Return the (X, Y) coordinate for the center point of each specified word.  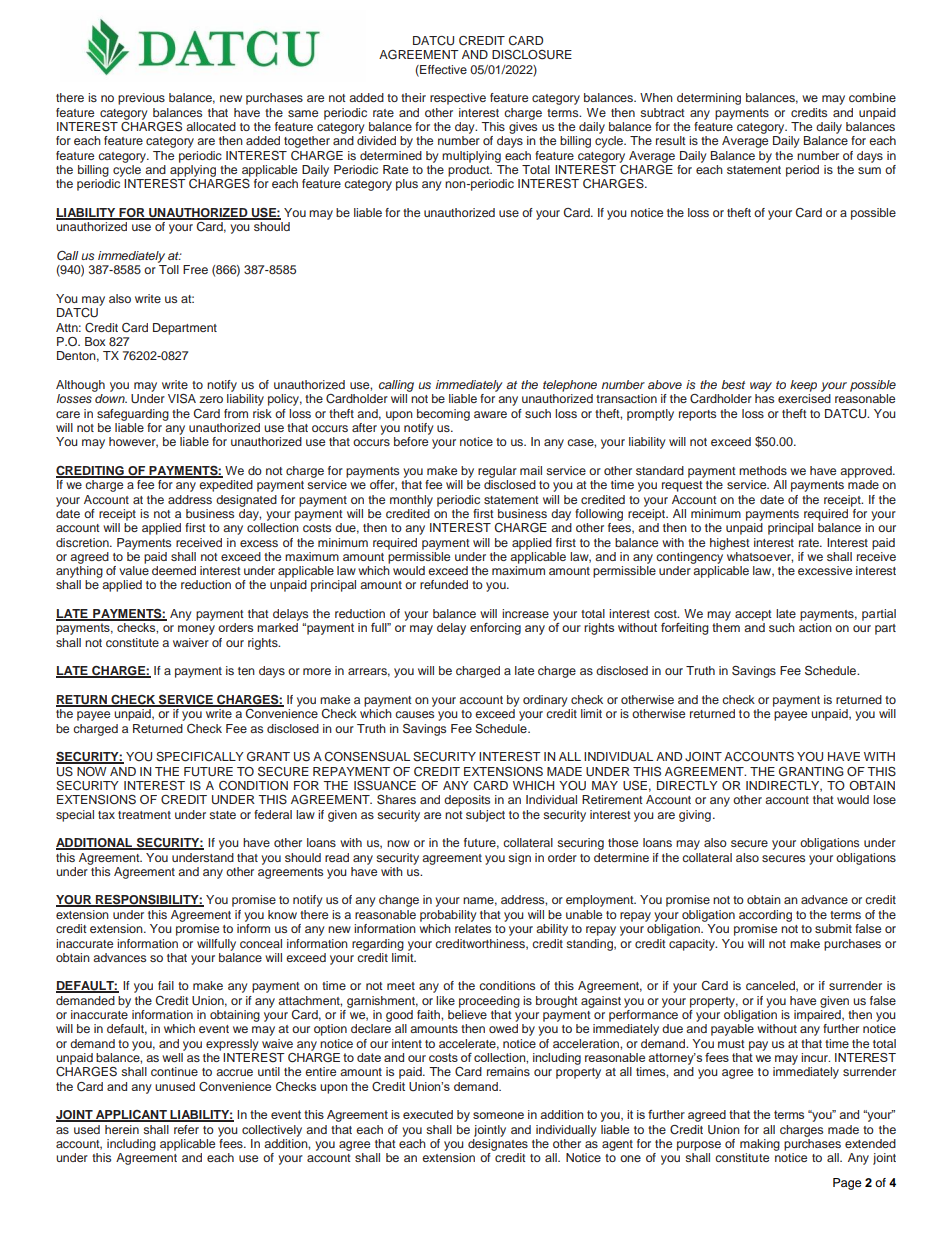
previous (141, 99)
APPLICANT (131, 1116)
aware (490, 414)
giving (695, 816)
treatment (144, 815)
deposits (467, 801)
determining (709, 99)
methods (763, 470)
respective (458, 99)
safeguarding (133, 415)
